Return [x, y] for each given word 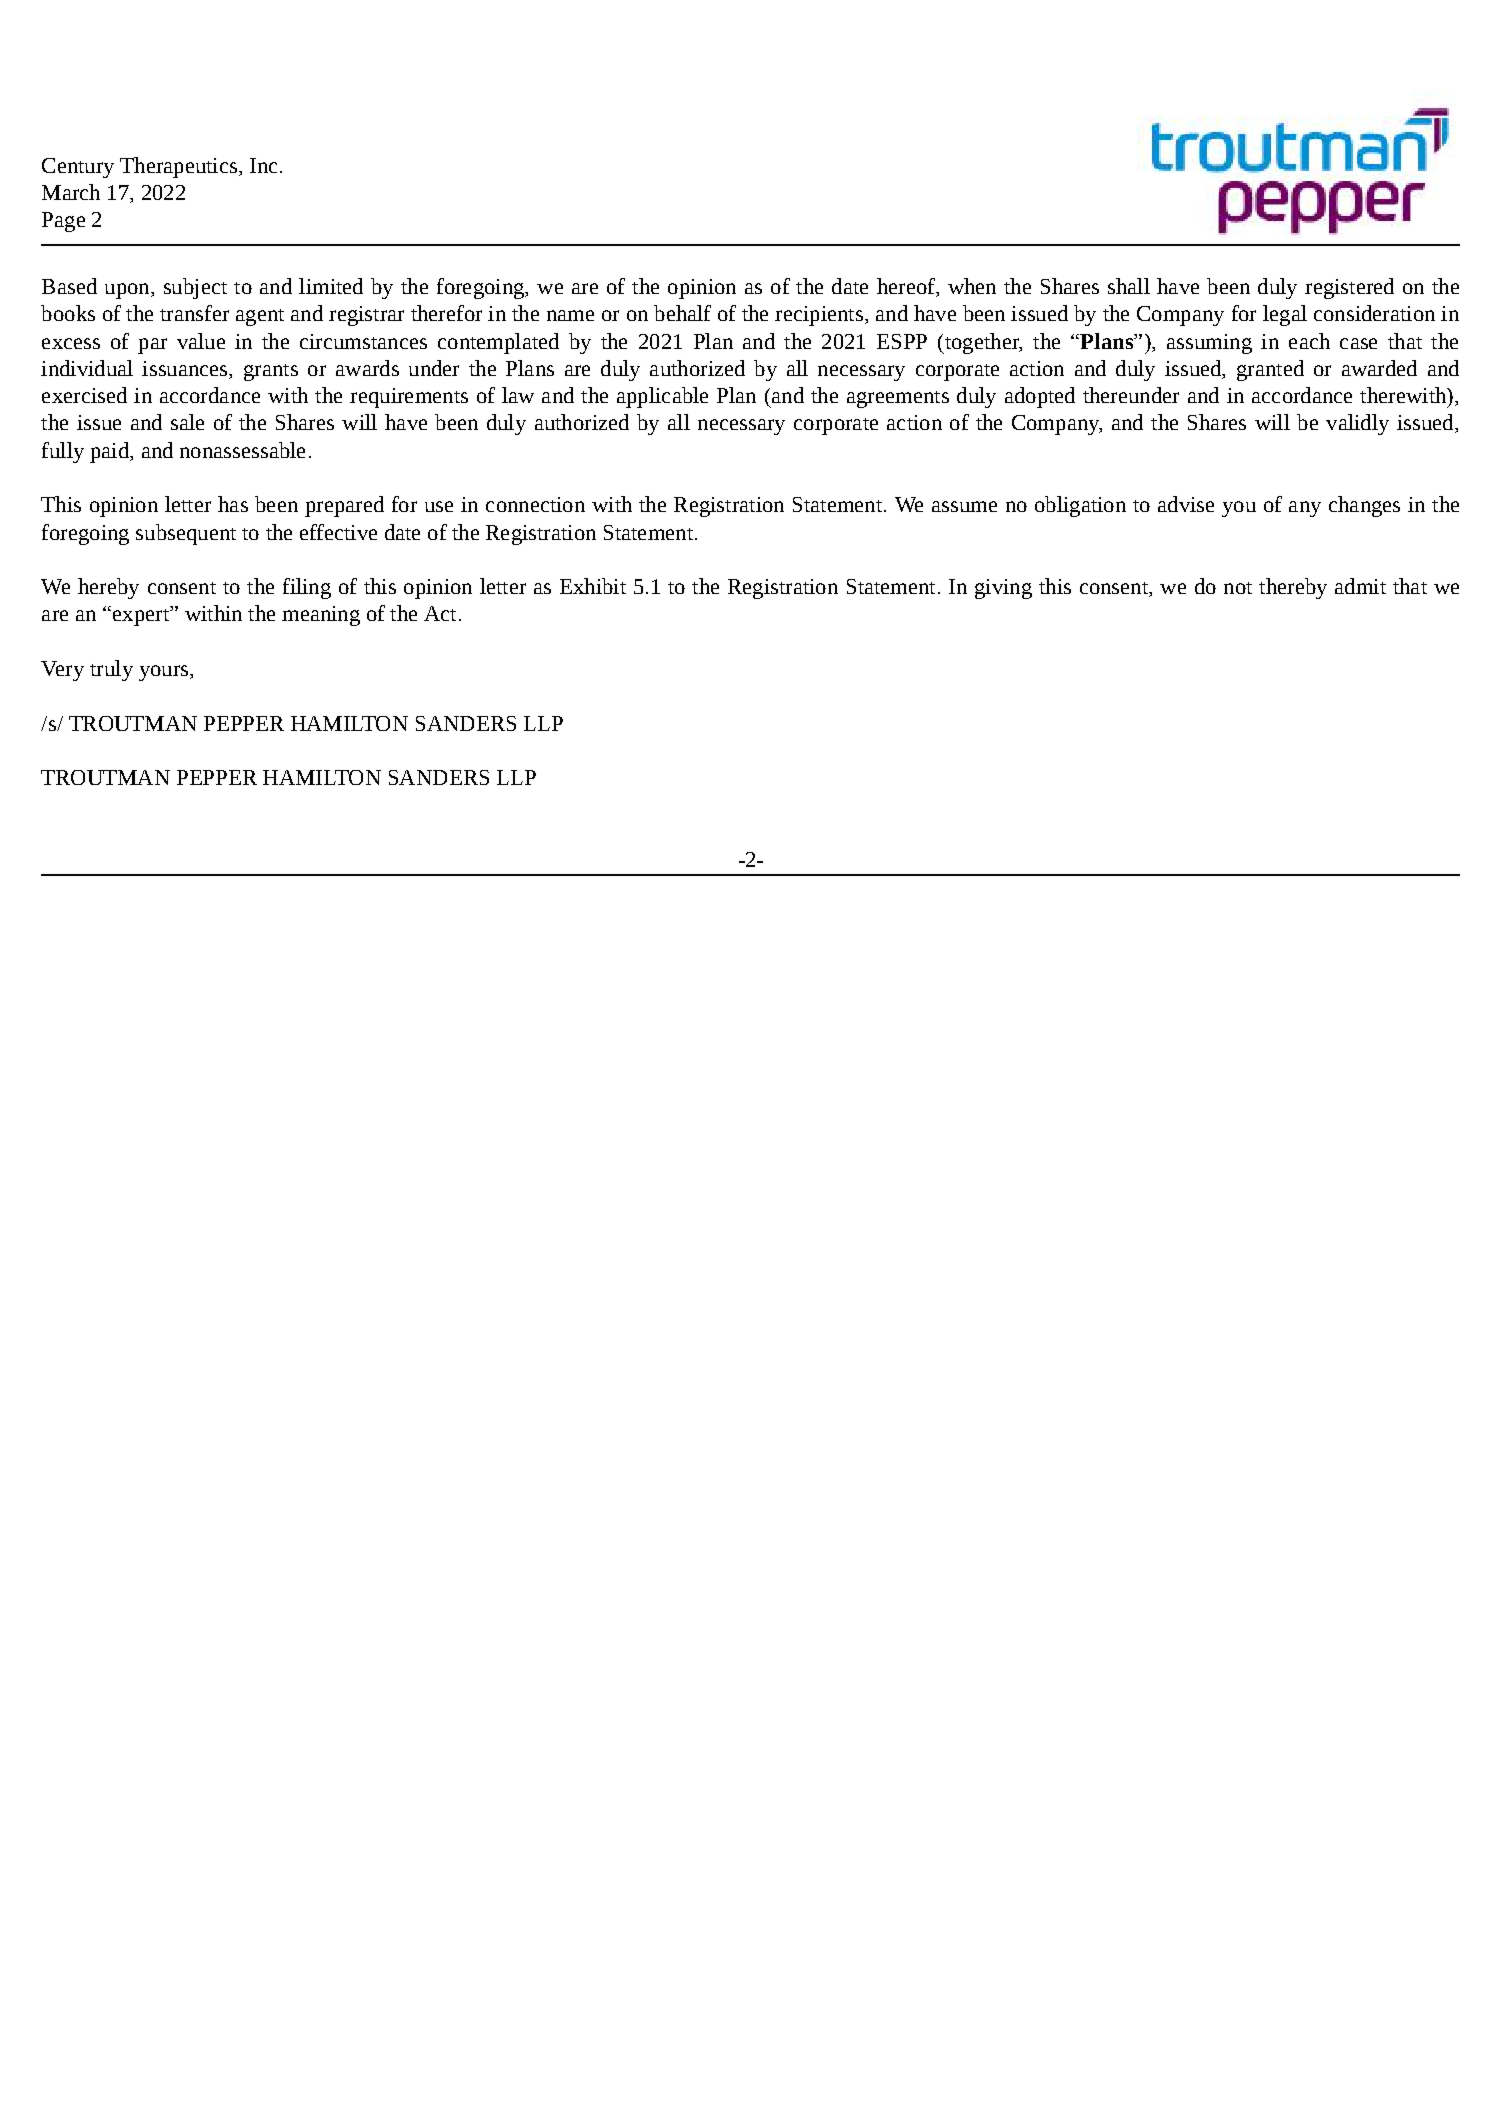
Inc [263, 165]
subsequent [186, 534]
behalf [682, 313]
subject [195, 288]
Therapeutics [178, 167]
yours [165, 673]
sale [187, 422]
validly [1357, 424]
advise [1186, 504]
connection [535, 504]
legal [1285, 315]
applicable [662, 397]
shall [1129, 286]
